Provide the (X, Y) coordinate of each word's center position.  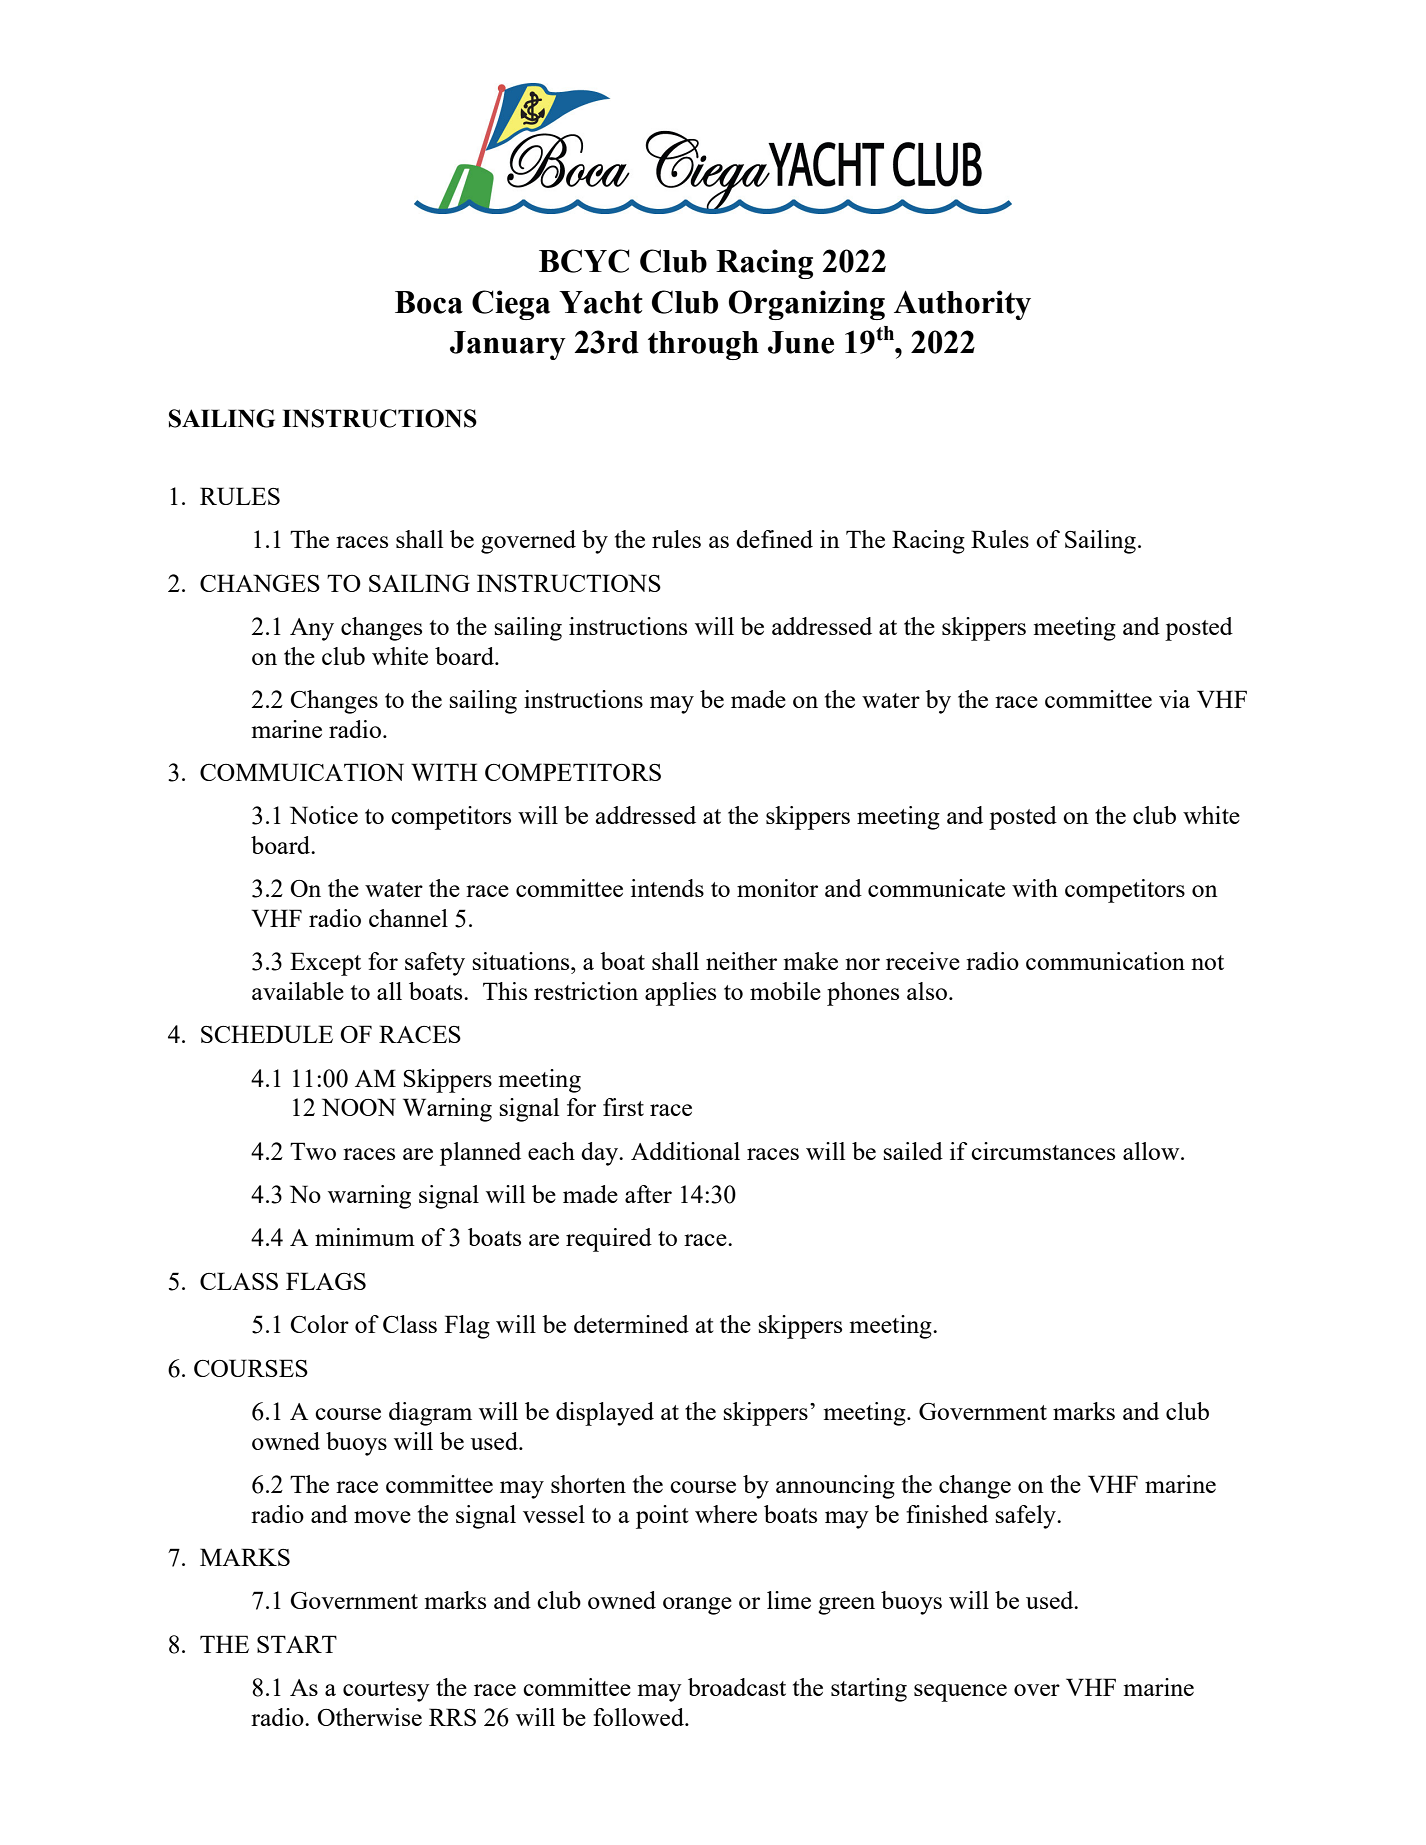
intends (667, 888)
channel (408, 918)
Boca (429, 302)
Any (312, 629)
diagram (430, 1414)
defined (774, 539)
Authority (962, 305)
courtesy (386, 1691)
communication (1105, 961)
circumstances (1043, 1151)
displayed (605, 1414)
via (1174, 699)
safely (1027, 1517)
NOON (359, 1107)
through (703, 345)
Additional (685, 1151)
